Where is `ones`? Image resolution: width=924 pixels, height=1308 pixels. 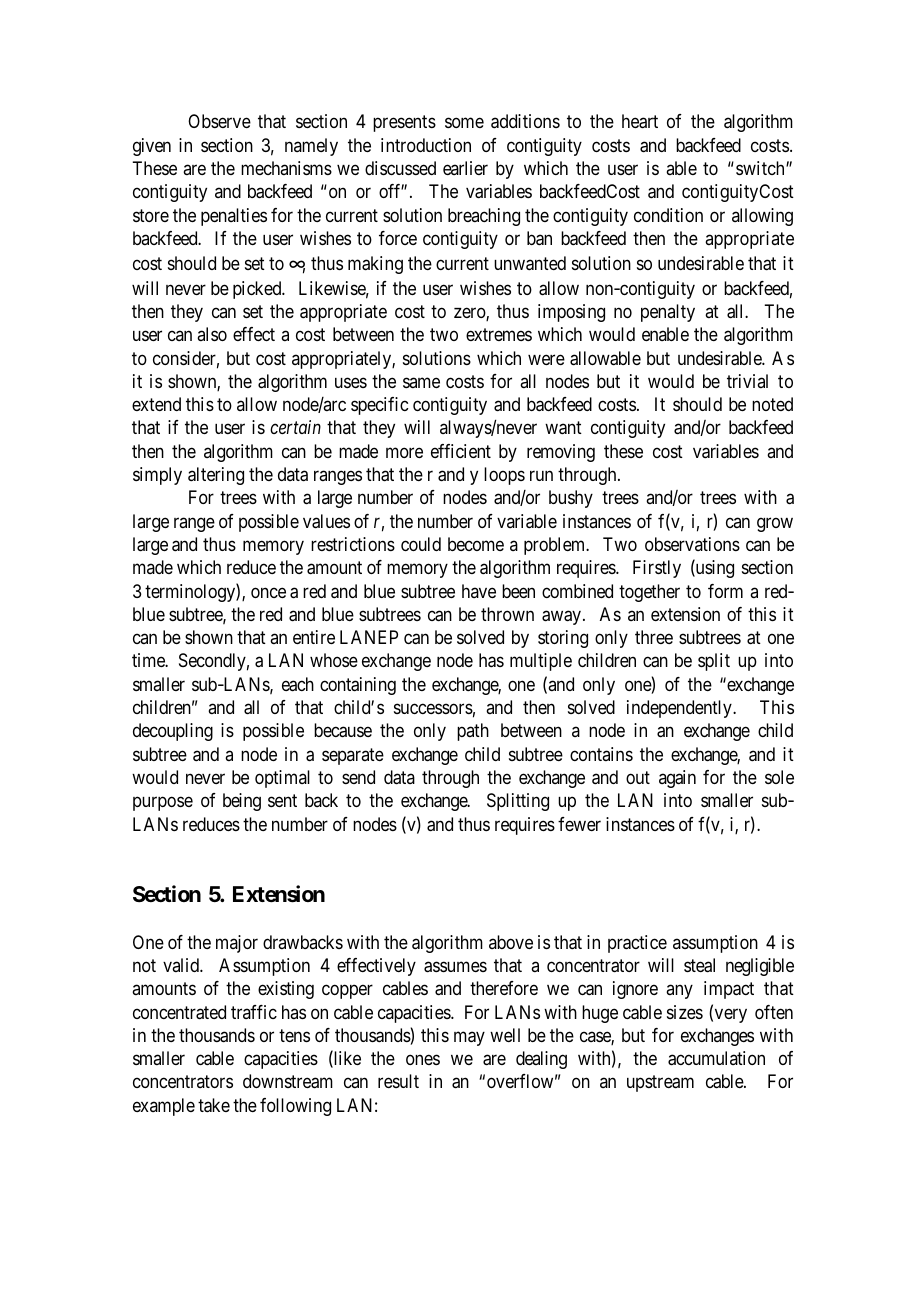 ones is located at coordinates (423, 1060).
